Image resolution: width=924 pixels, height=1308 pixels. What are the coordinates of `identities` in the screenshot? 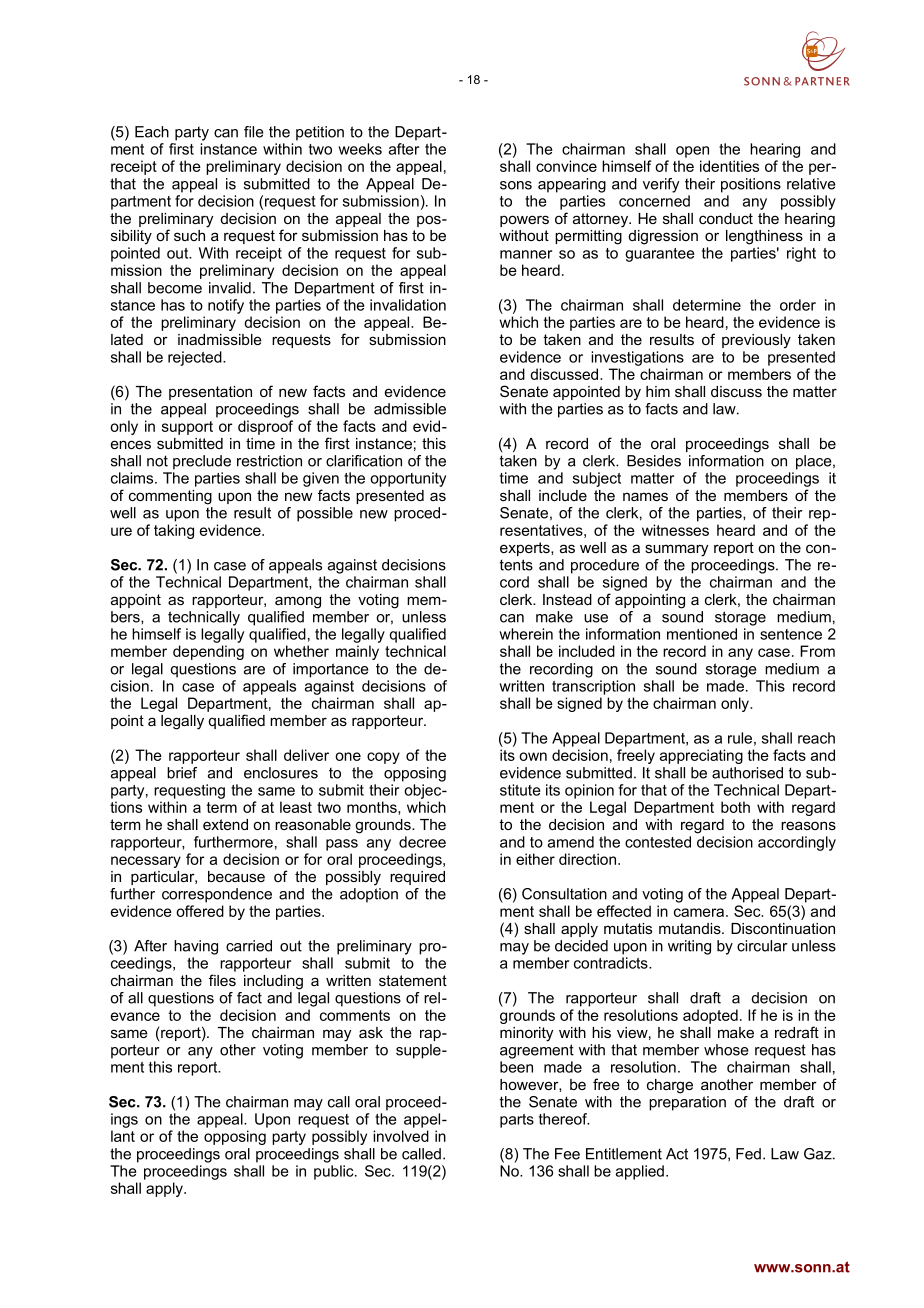 It's located at (729, 166).
